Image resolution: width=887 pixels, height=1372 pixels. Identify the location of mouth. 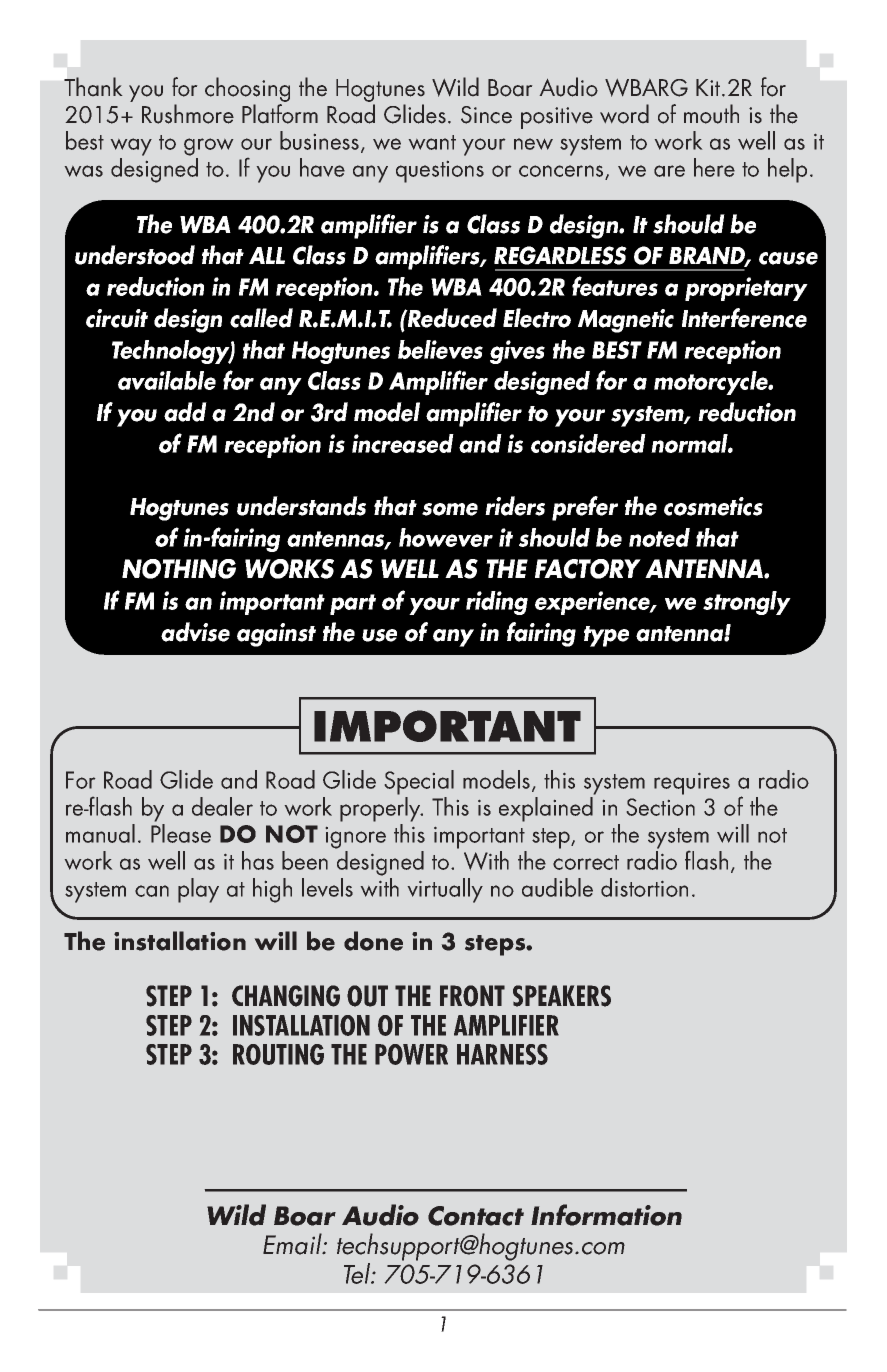
(711, 114).
